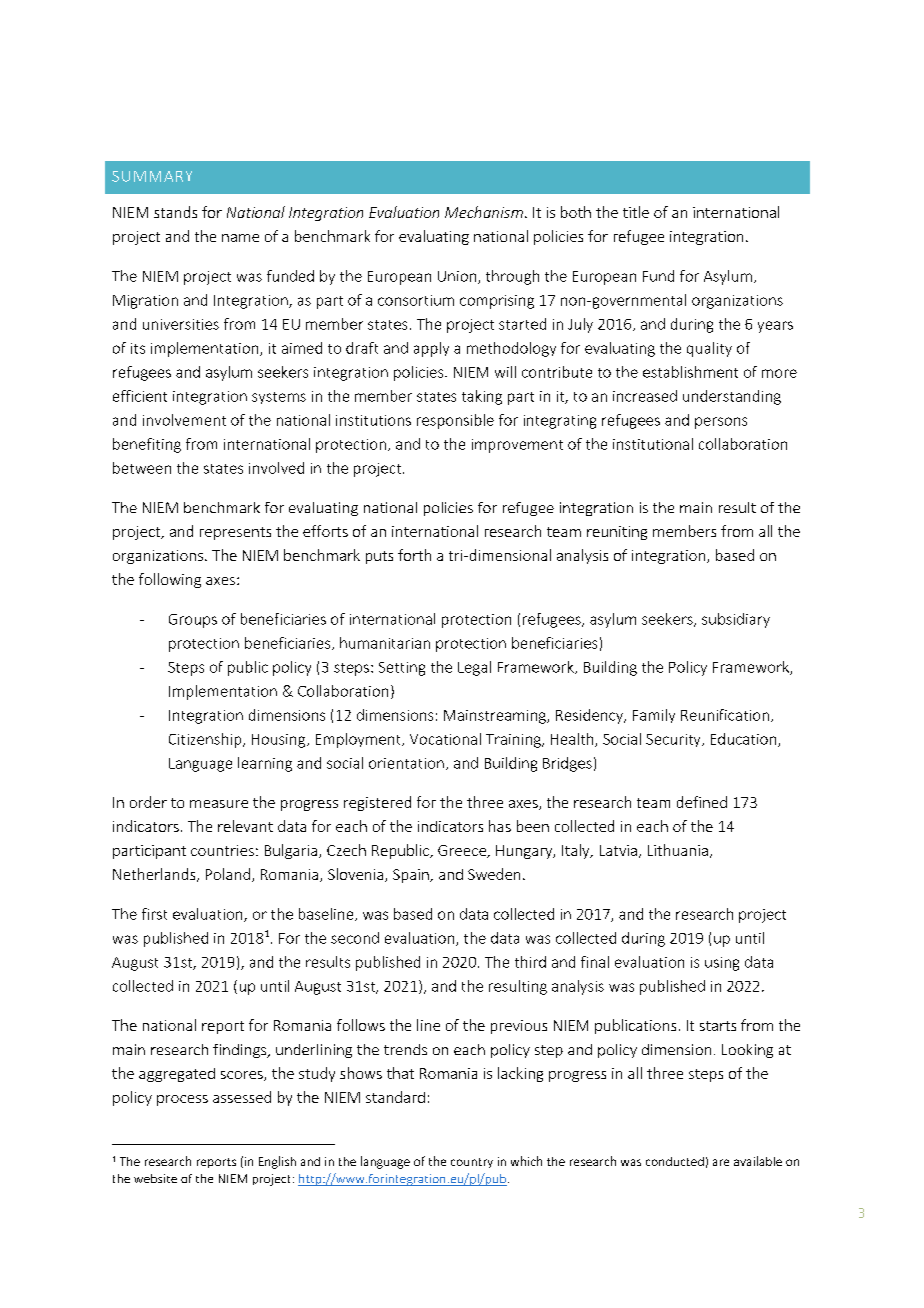 This screenshot has width=924, height=1308. I want to click on Reunification, so click(725, 715).
